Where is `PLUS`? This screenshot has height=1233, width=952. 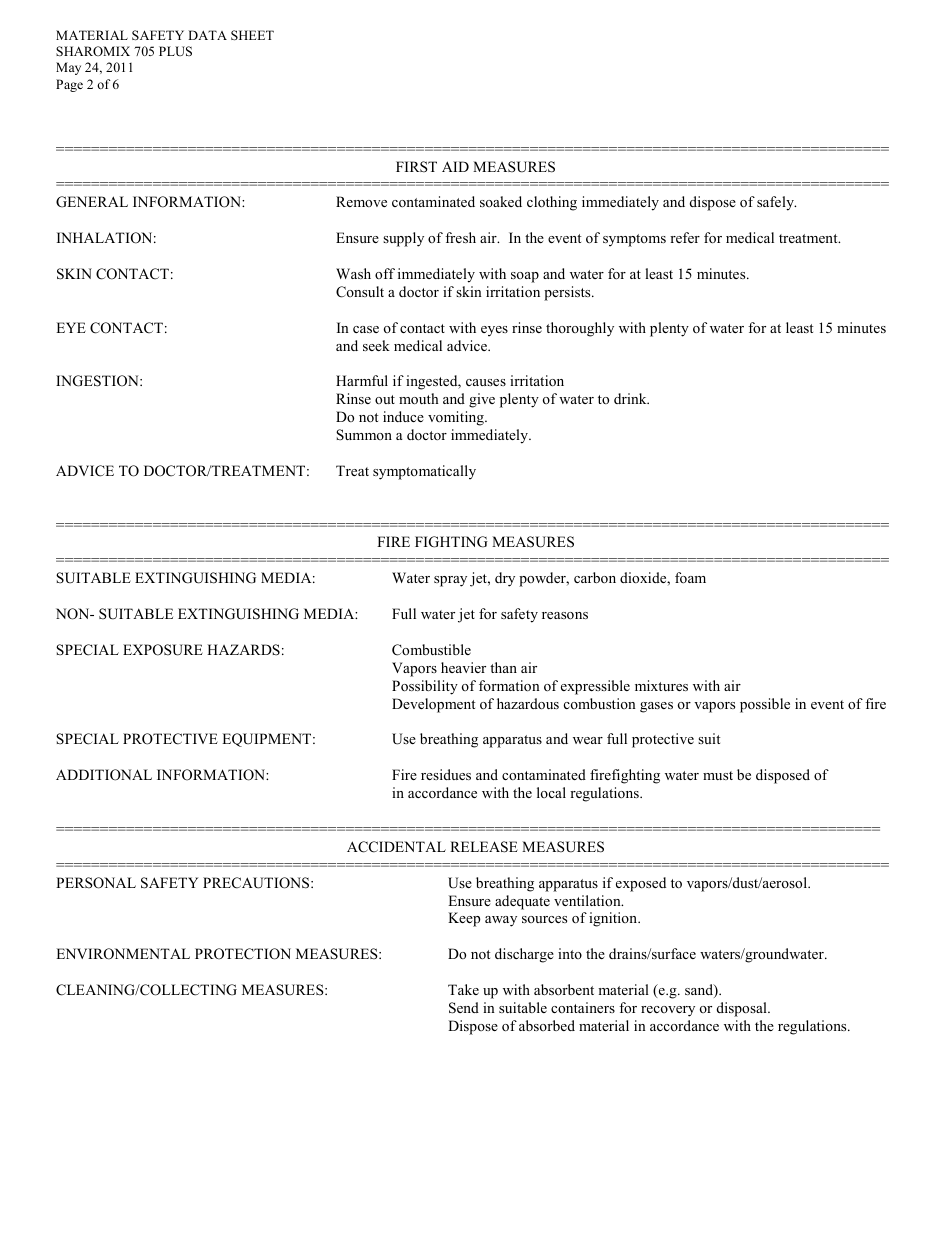
PLUS is located at coordinates (175, 51).
